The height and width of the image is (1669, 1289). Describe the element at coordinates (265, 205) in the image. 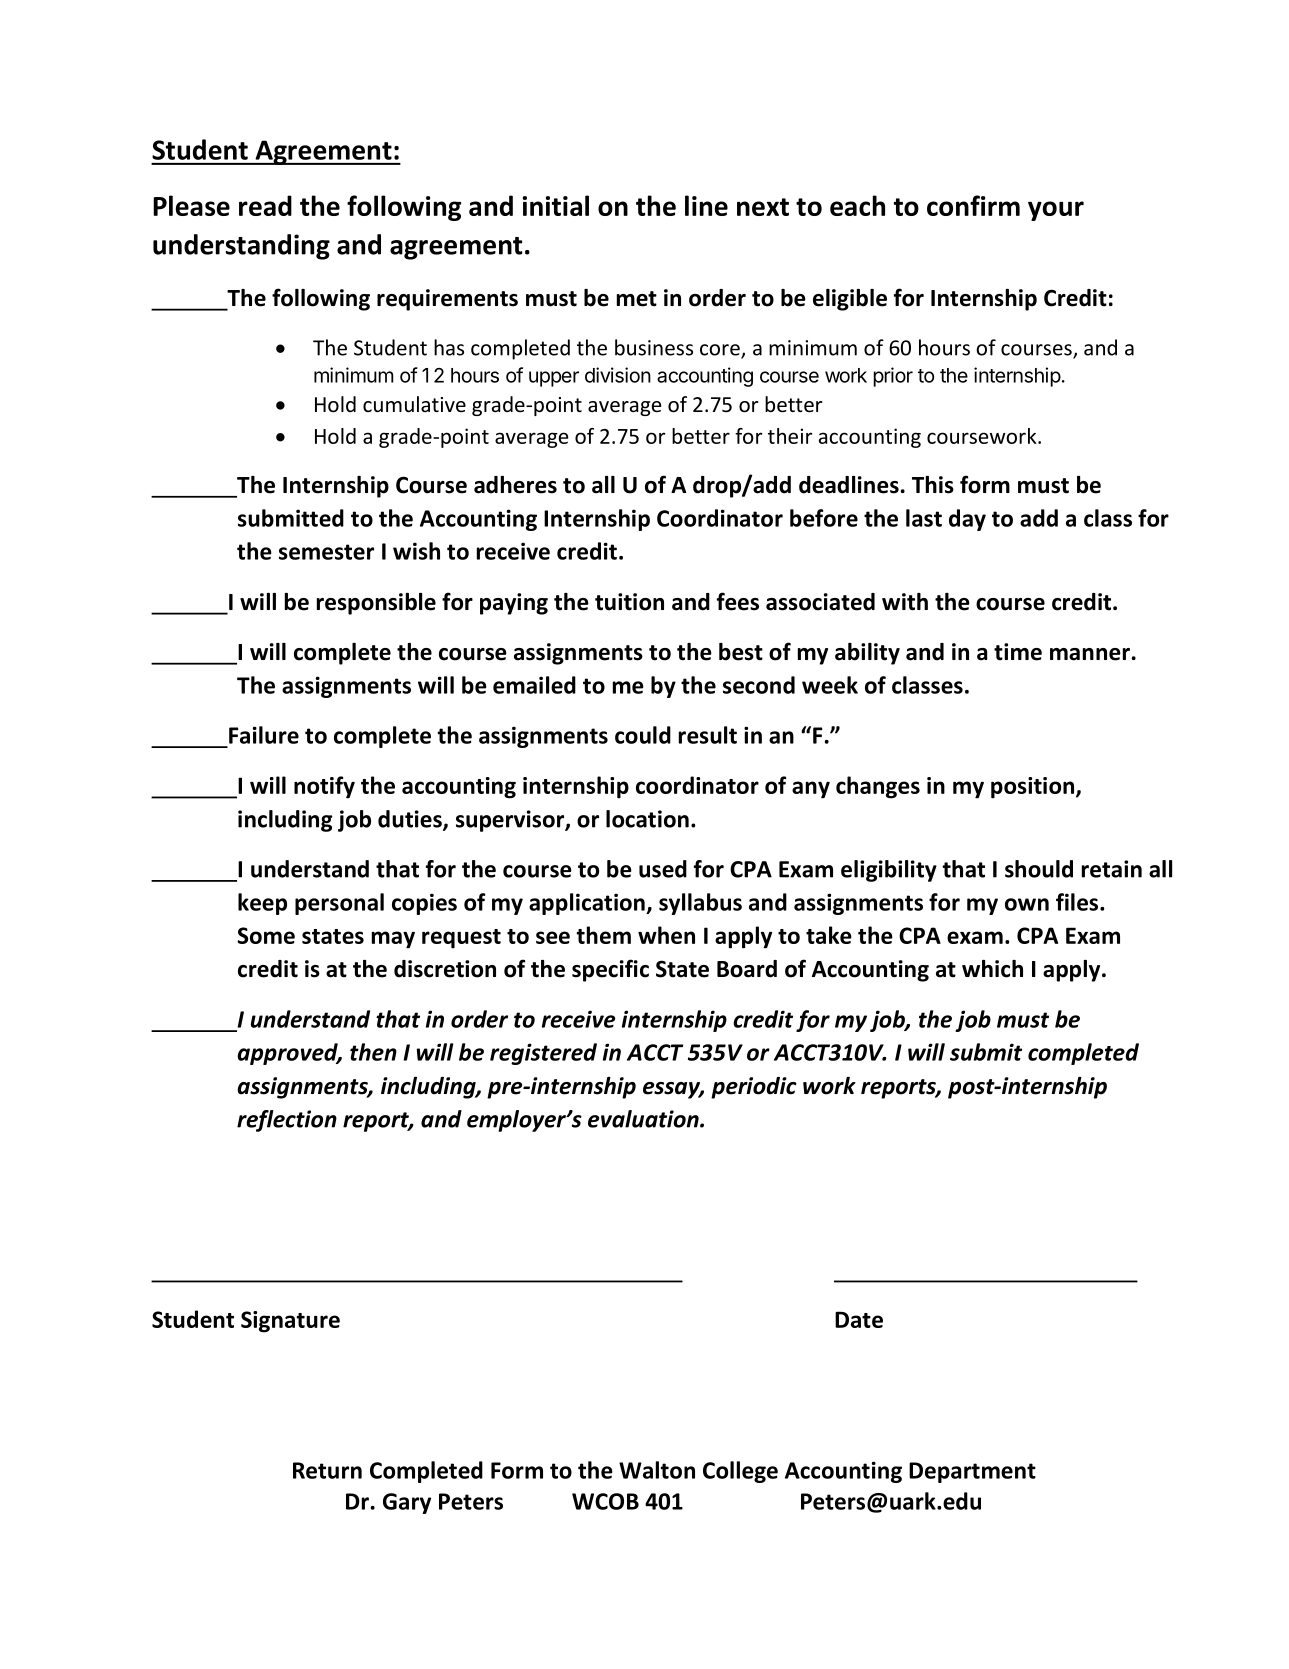

I see `read` at that location.
